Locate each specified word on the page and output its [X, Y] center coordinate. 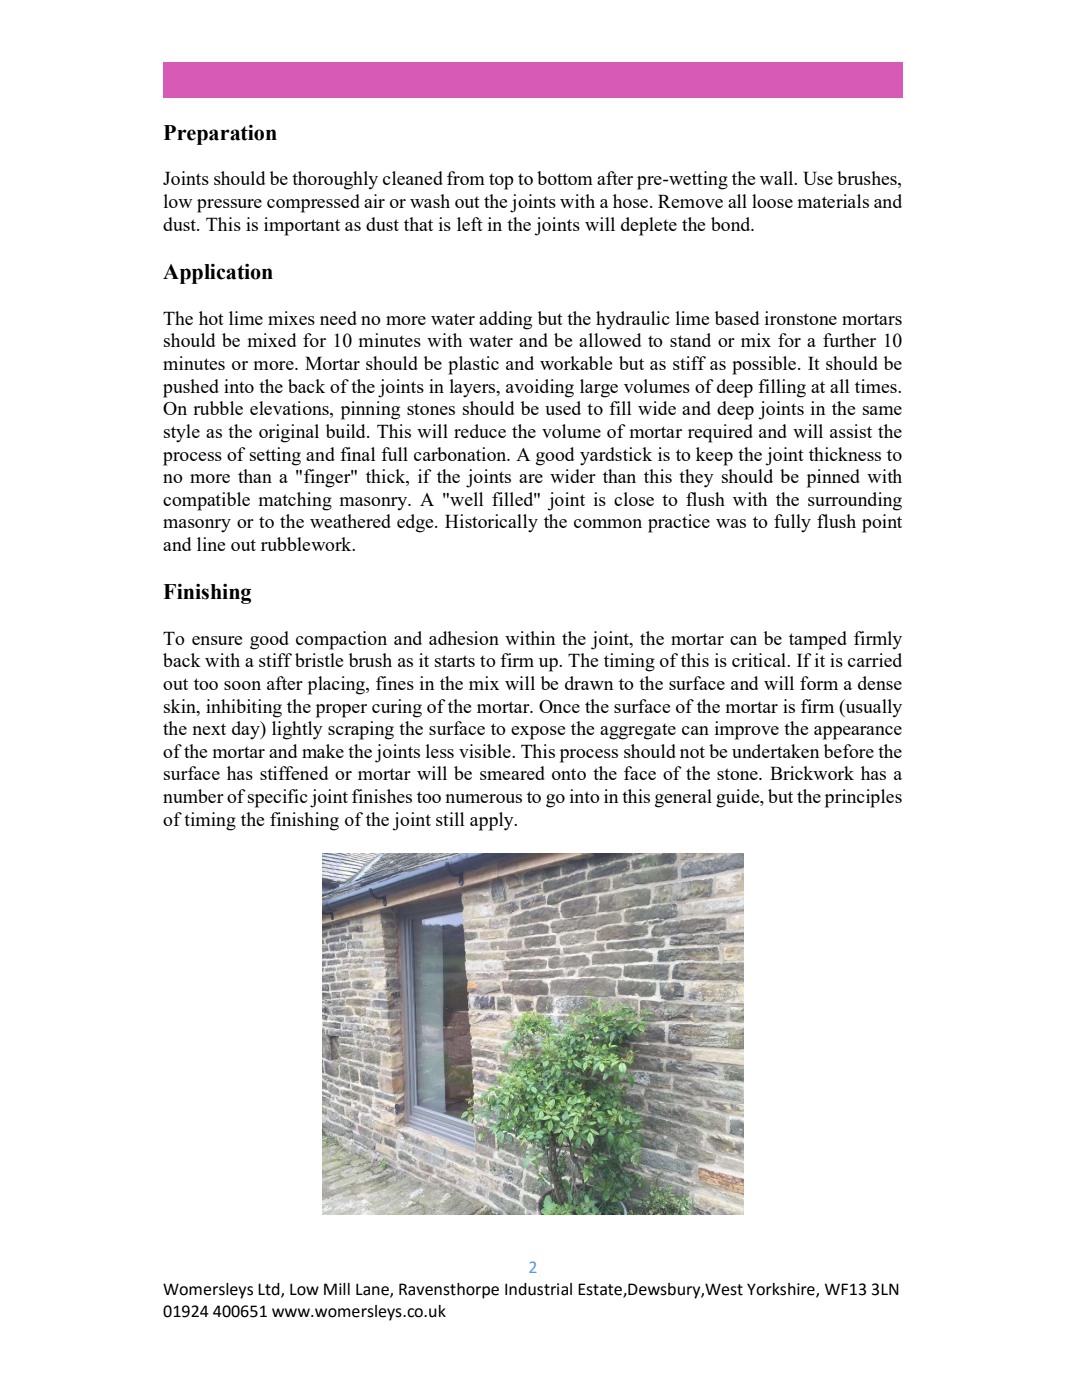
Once [559, 706]
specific [278, 798]
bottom [565, 178]
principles [863, 798]
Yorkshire [782, 1290]
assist [851, 431]
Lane [373, 1290]
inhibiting [244, 708]
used [563, 408]
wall [778, 178]
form [819, 683]
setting [275, 456]
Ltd [270, 1290]
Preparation [220, 135]
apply [493, 821]
